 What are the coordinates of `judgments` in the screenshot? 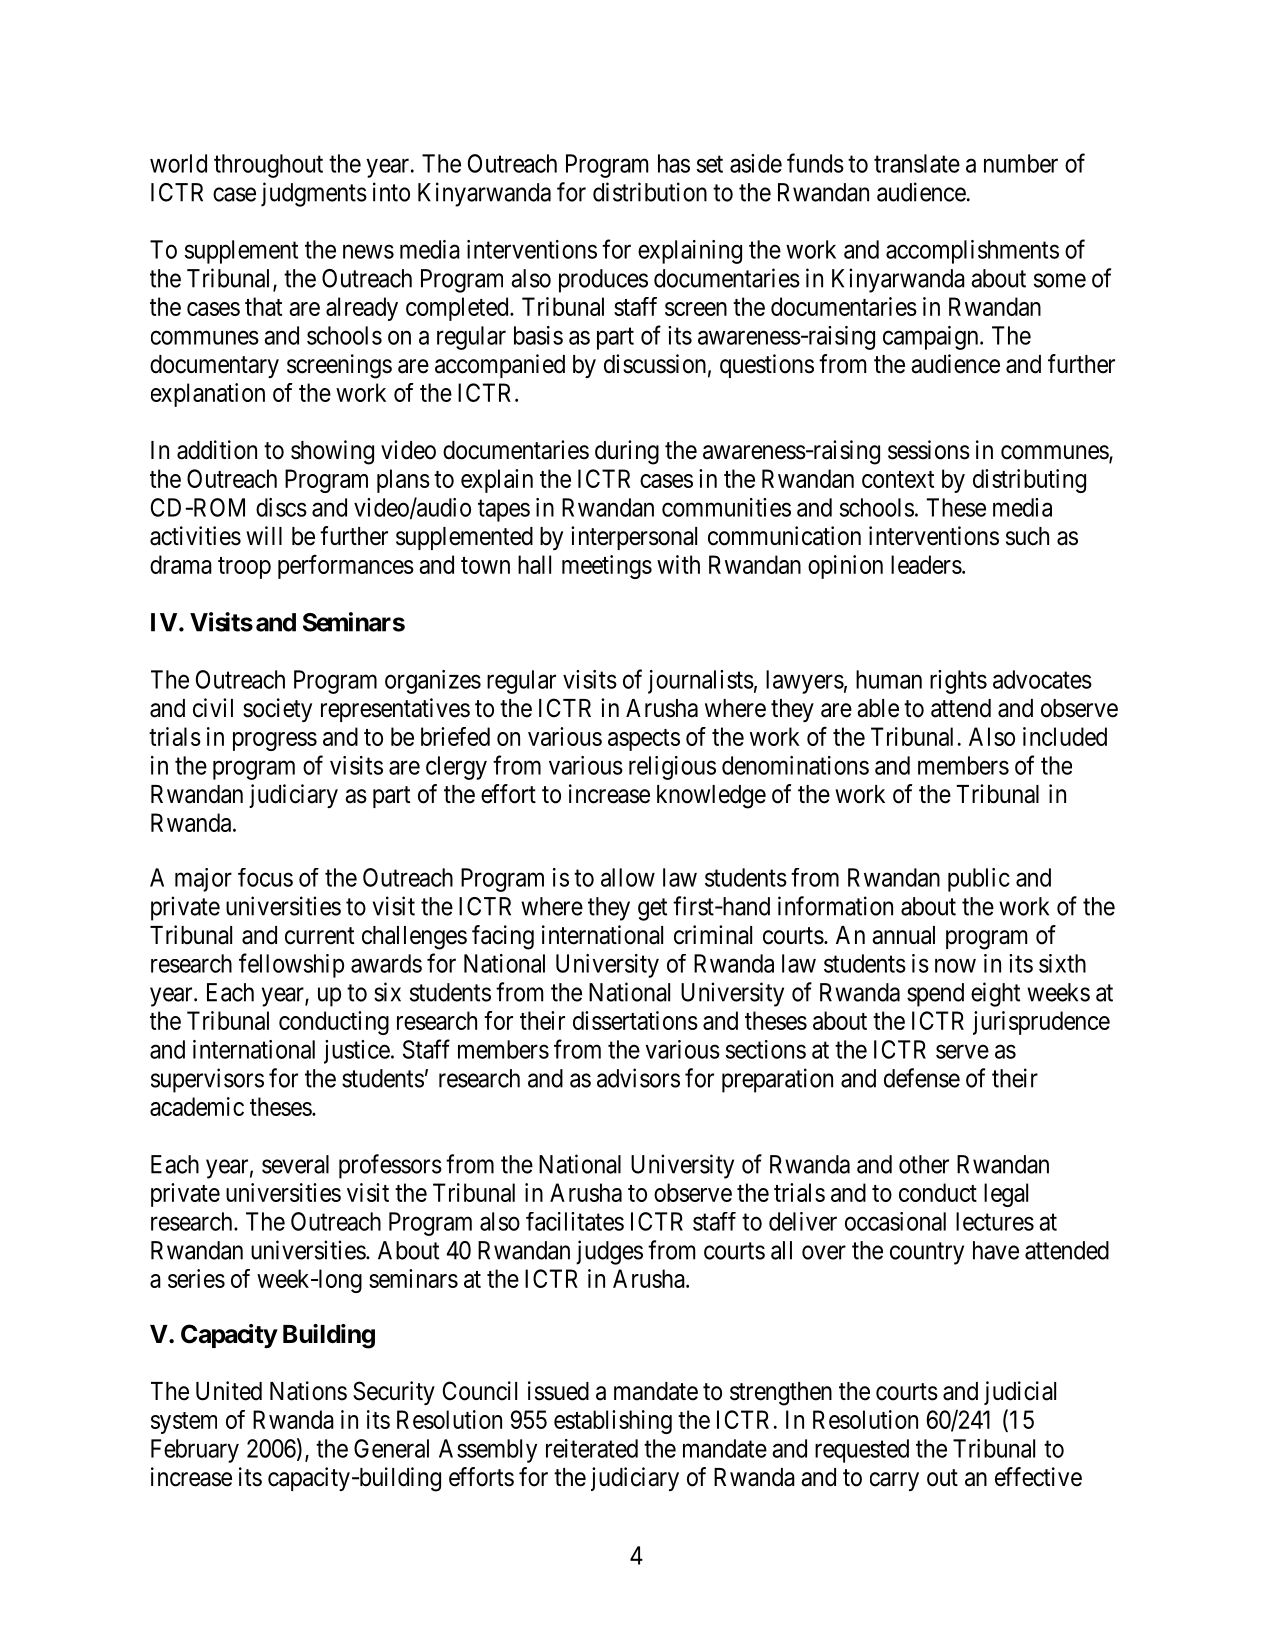 It's located at (314, 194).
